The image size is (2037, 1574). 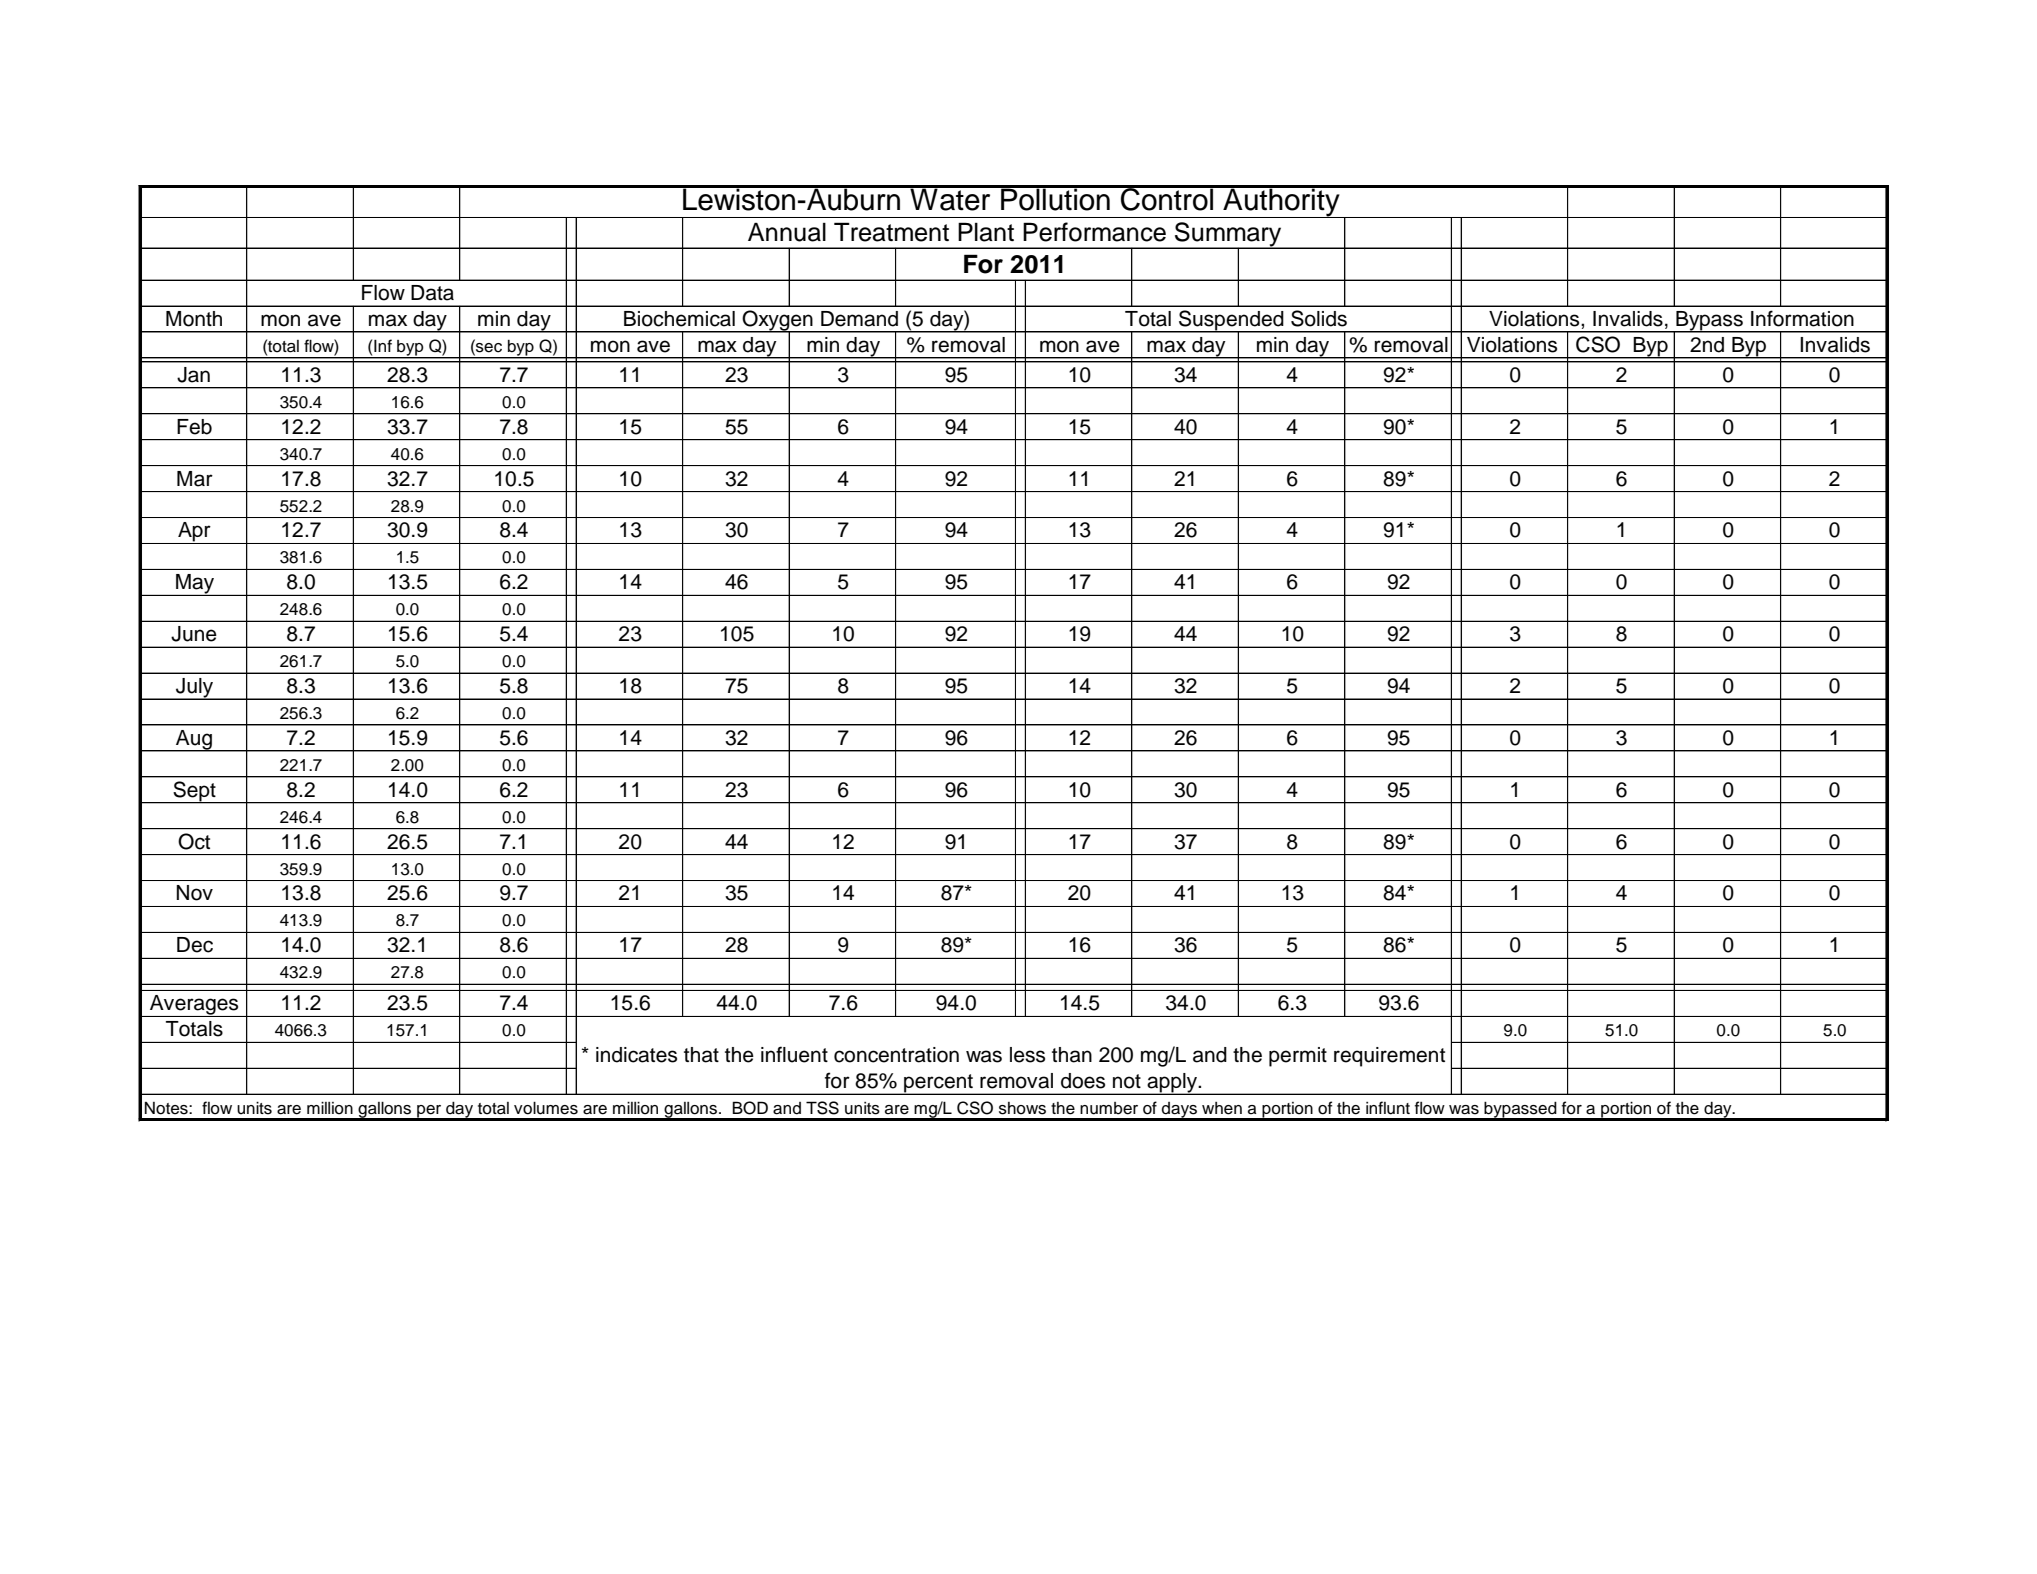 I want to click on Plant, so click(x=986, y=232).
